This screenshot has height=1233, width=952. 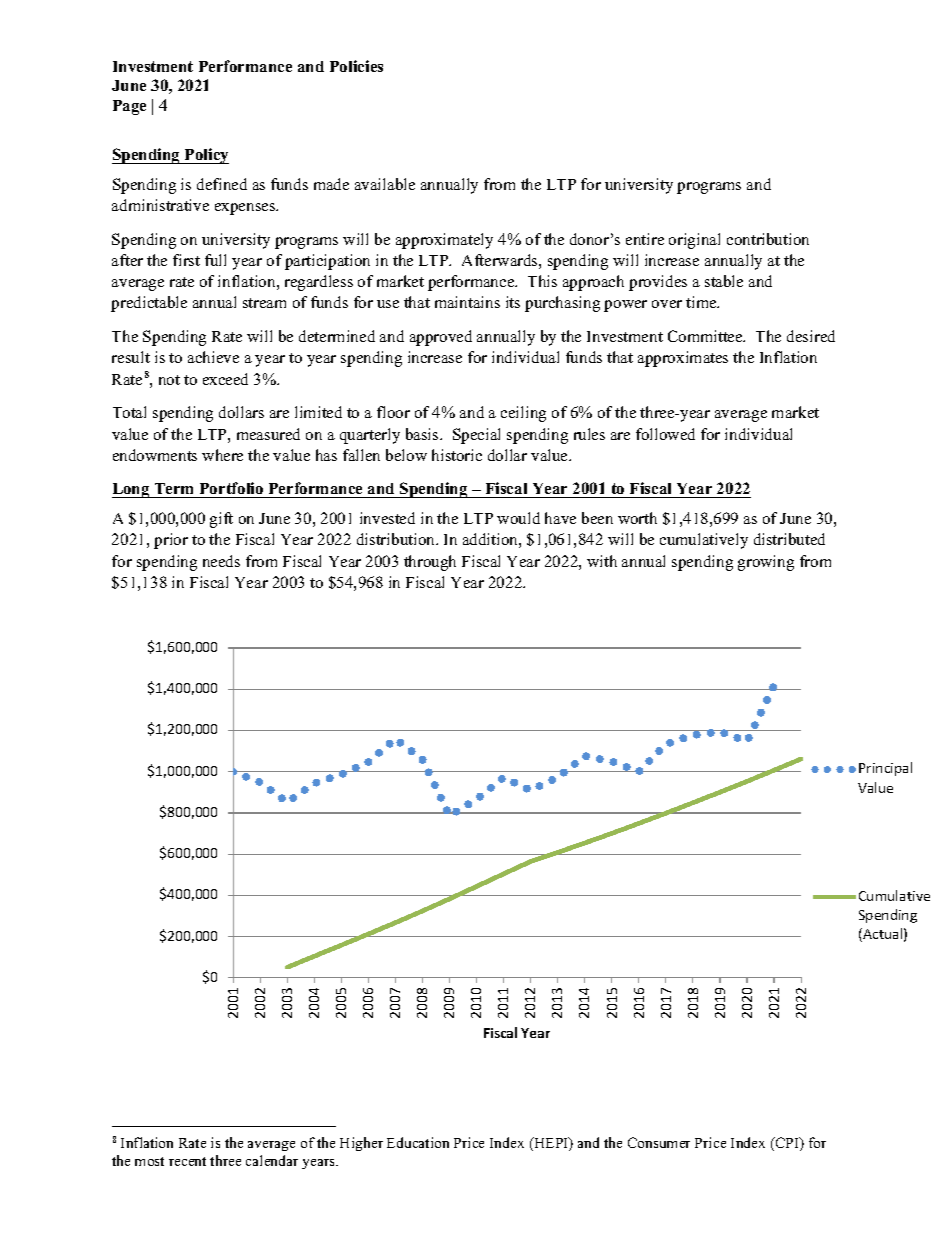 I want to click on recent, so click(x=187, y=1161).
